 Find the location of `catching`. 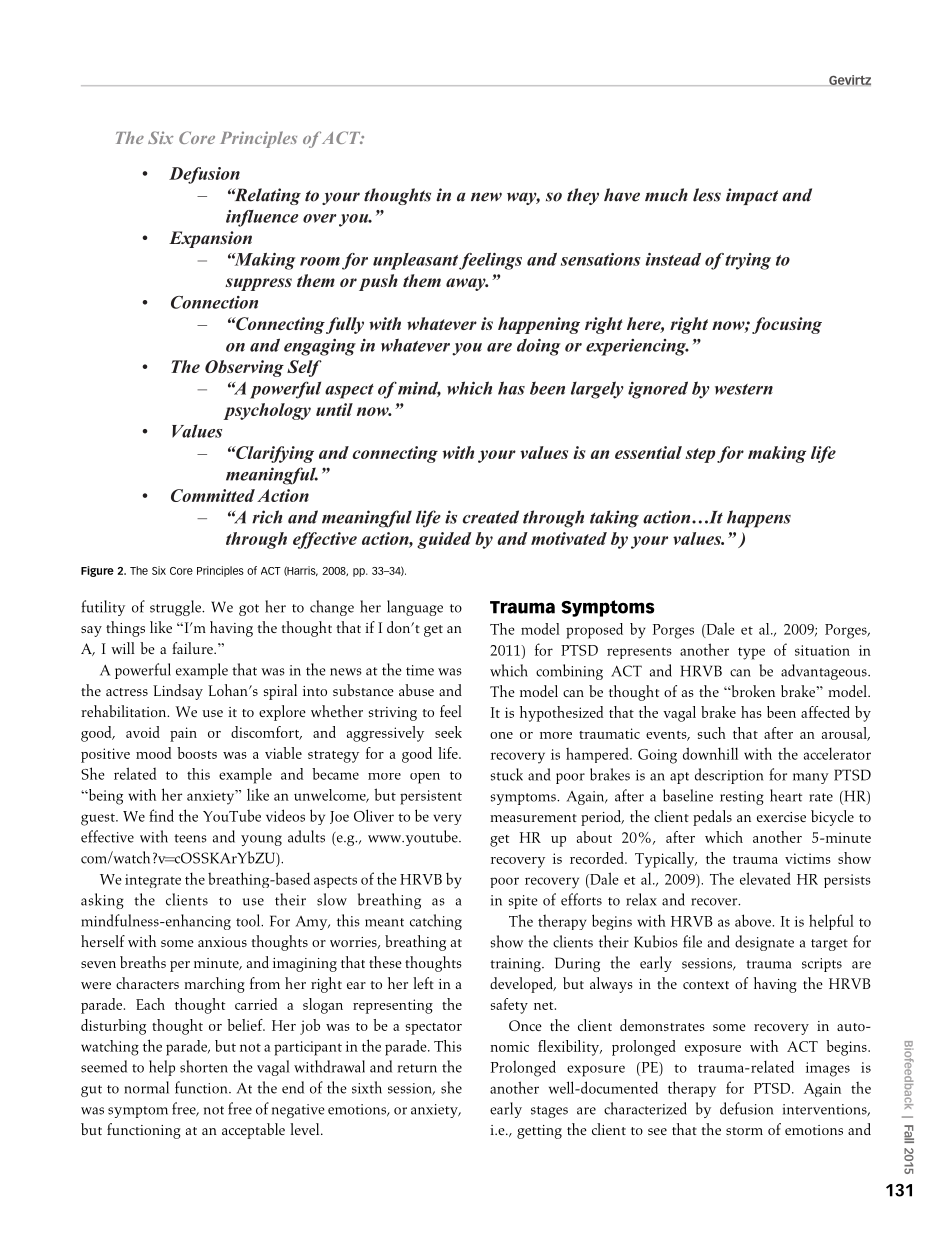

catching is located at coordinates (436, 922).
